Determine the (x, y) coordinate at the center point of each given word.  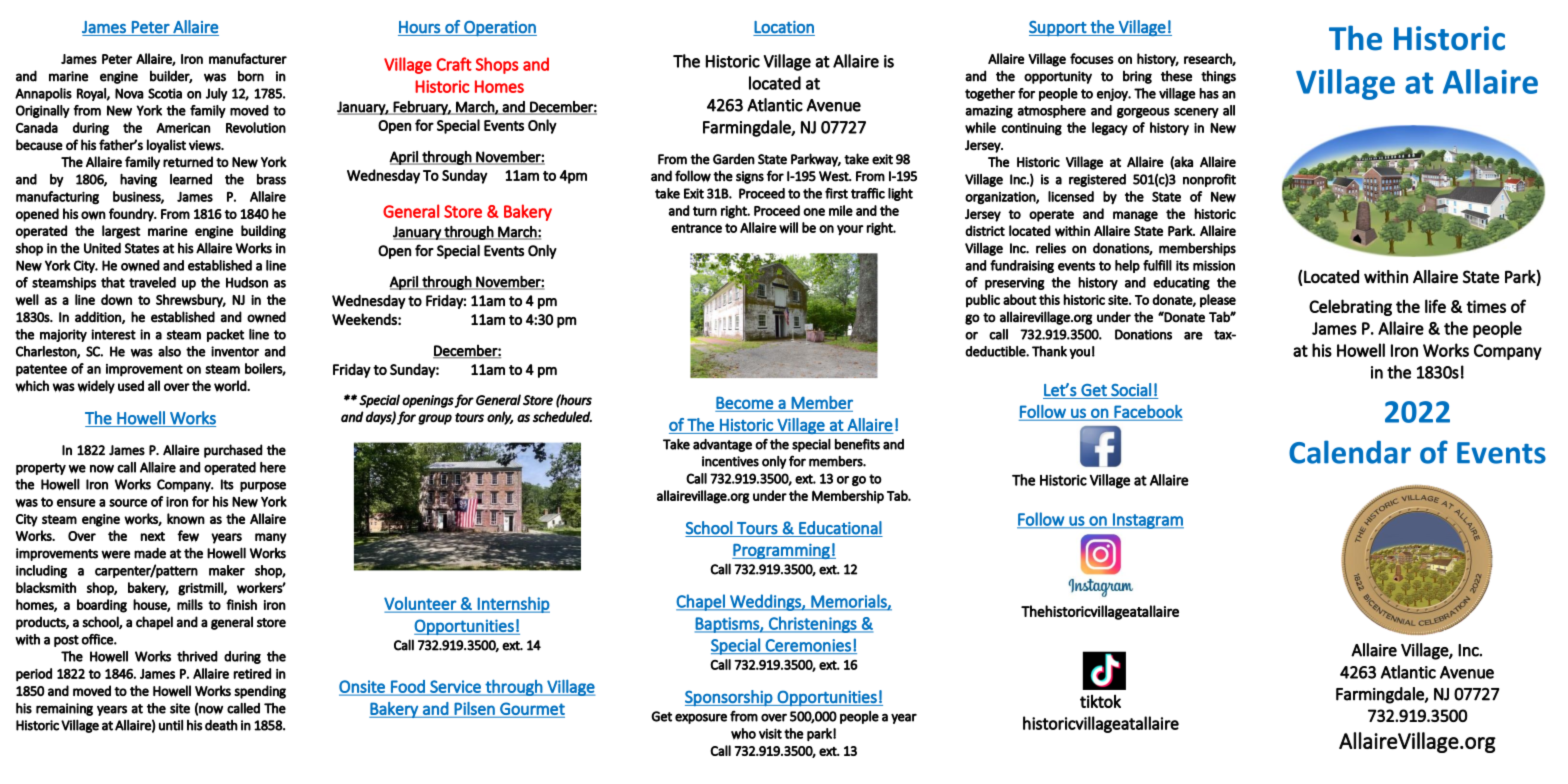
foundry (132, 215)
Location (784, 27)
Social (1131, 390)
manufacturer (248, 58)
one (814, 212)
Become (745, 402)
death (221, 725)
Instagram (1147, 521)
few (188, 536)
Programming (782, 551)
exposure (701, 718)
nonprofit (1209, 180)
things (1218, 77)
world (231, 386)
